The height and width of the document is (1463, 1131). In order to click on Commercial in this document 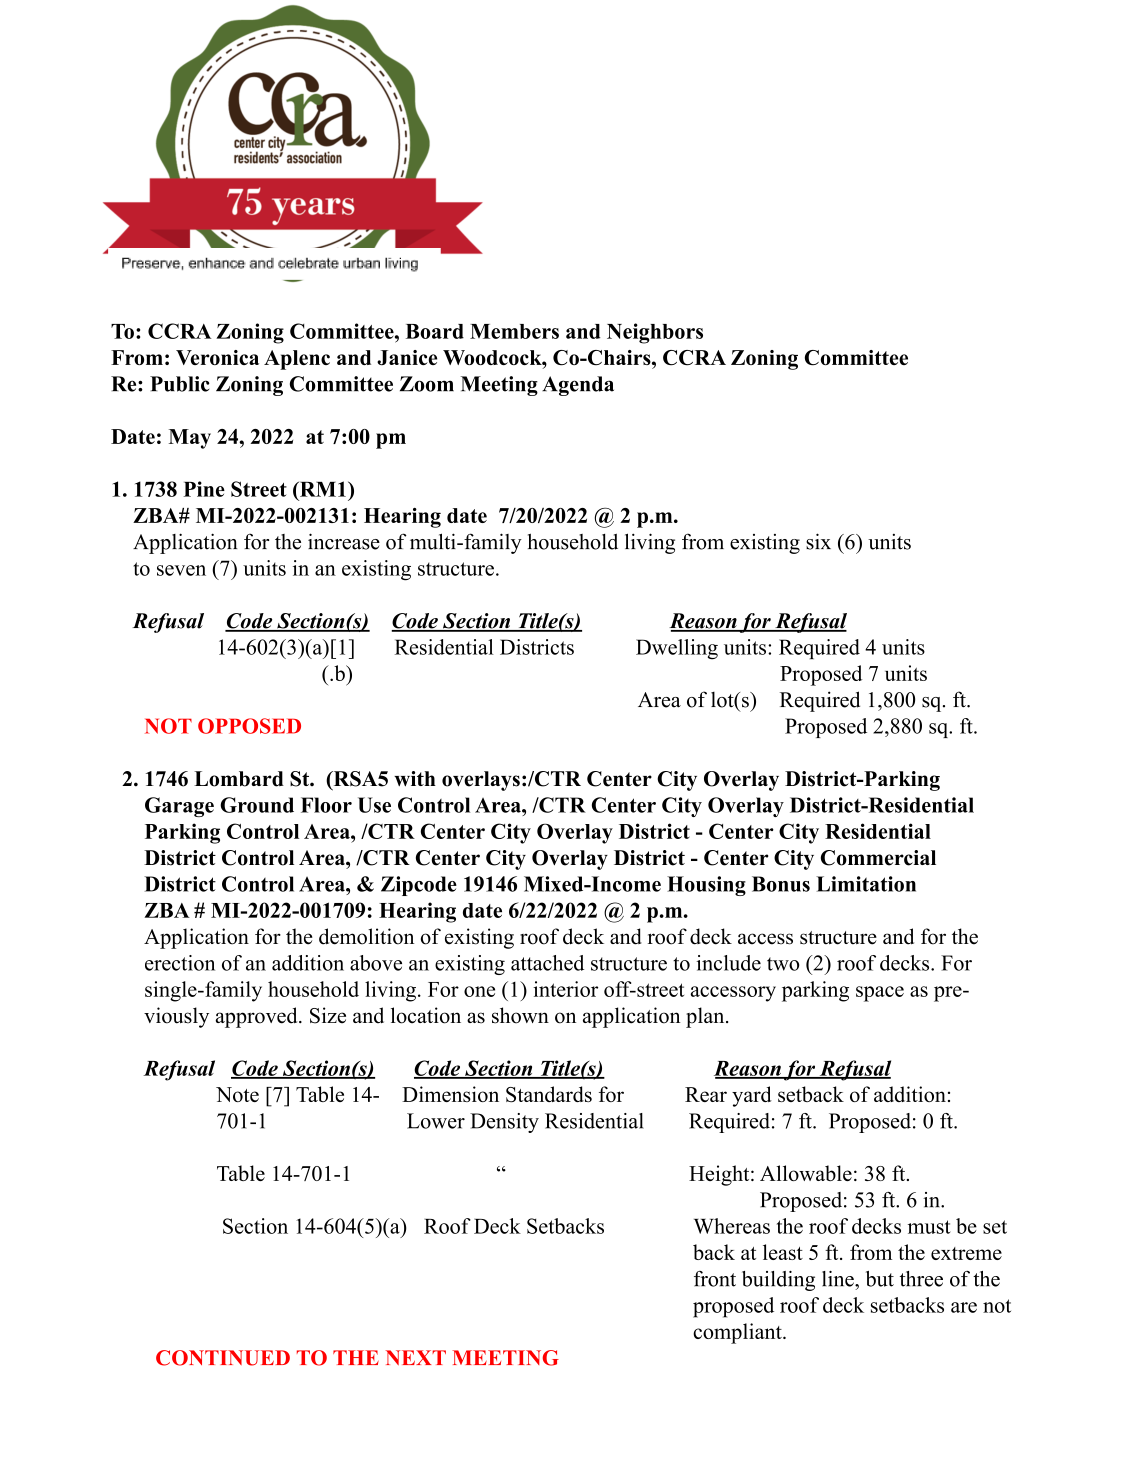, I will do `click(878, 858)`.
